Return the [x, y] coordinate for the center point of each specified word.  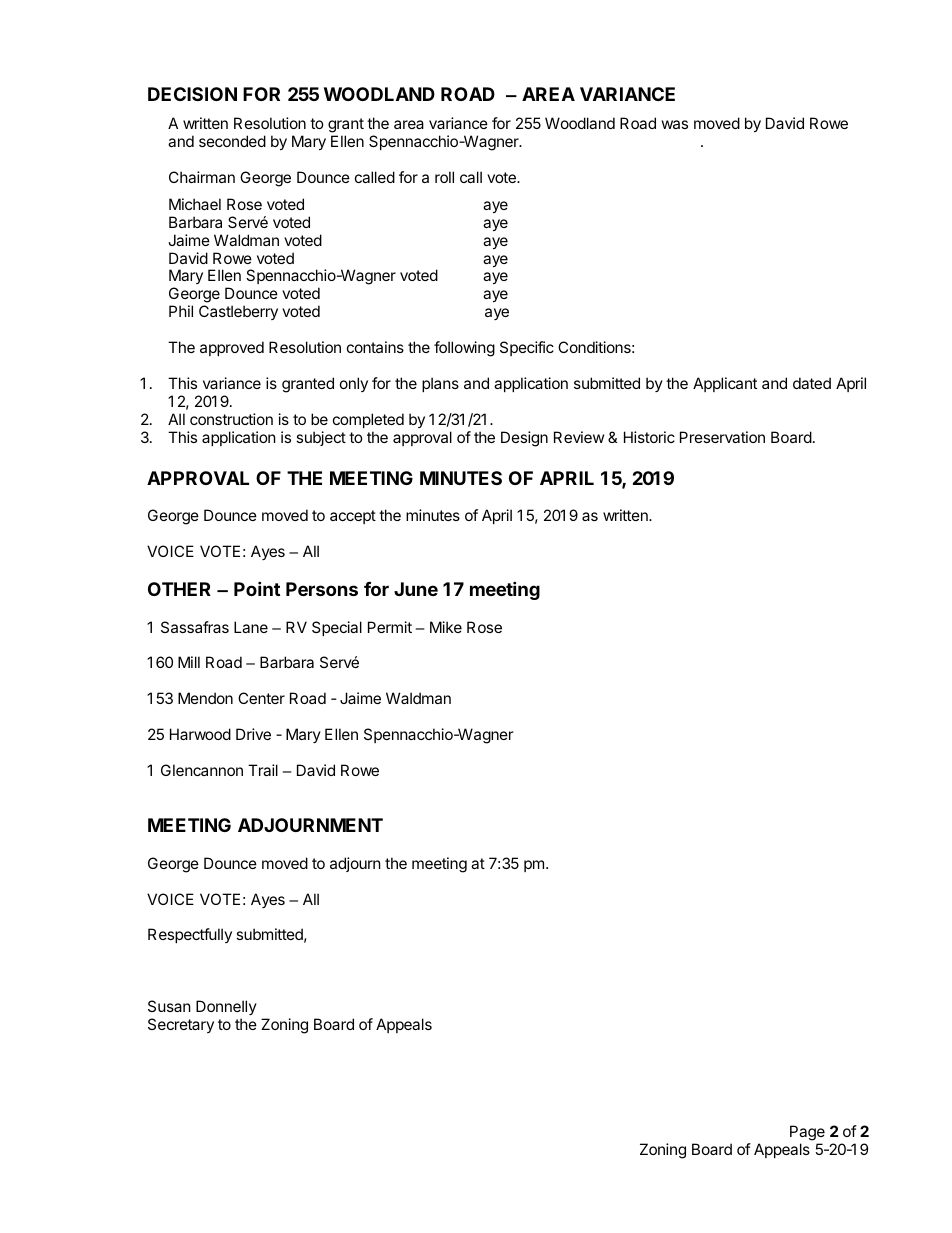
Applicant [725, 384]
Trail [263, 770]
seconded [232, 141]
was [675, 124]
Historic [649, 437]
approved [232, 348]
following [464, 349]
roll [444, 177]
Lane [251, 627]
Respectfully [190, 935]
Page [807, 1134]
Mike [446, 627]
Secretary [181, 1025]
